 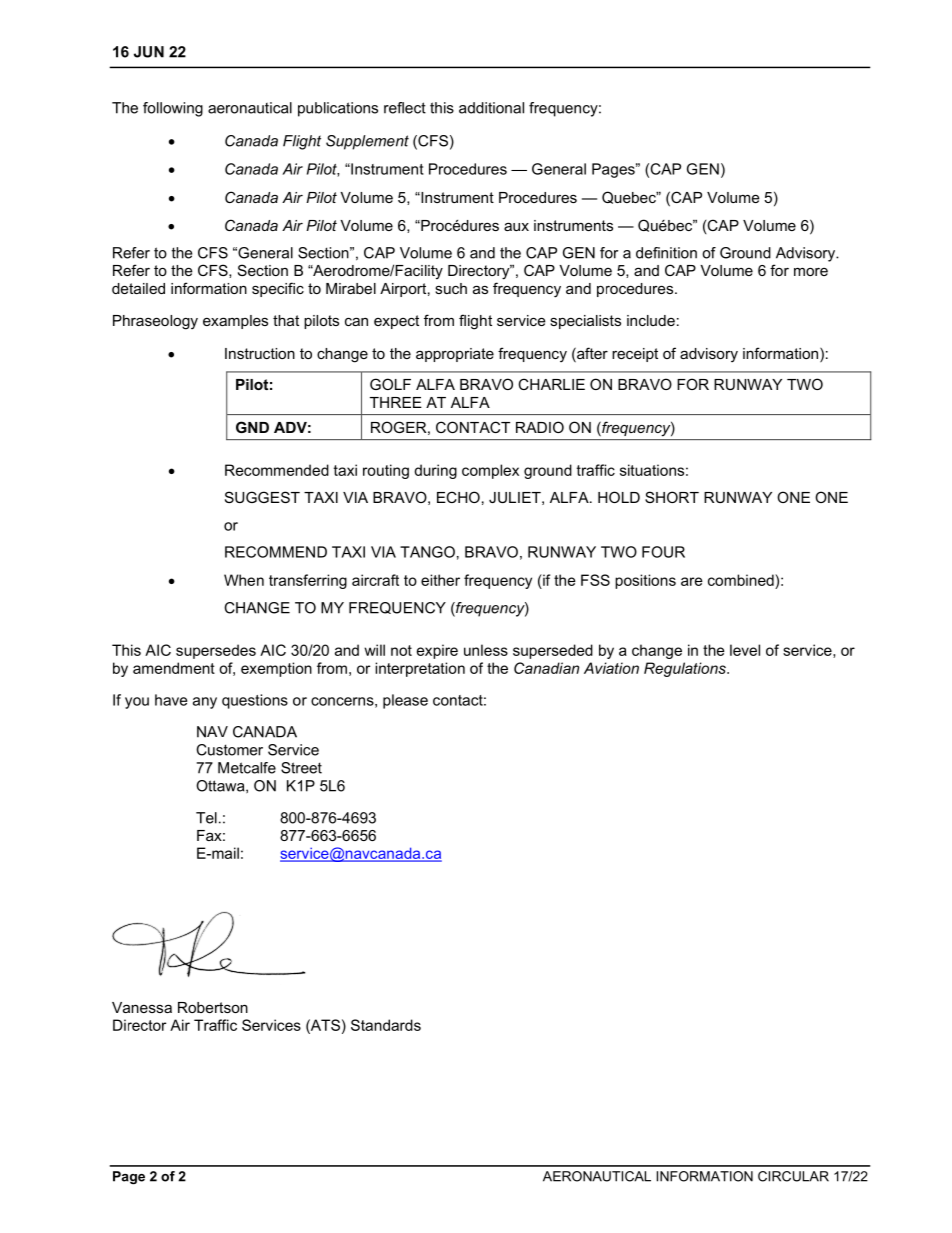 What do you see at coordinates (486, 650) in the screenshot?
I see `unless` at bounding box center [486, 650].
